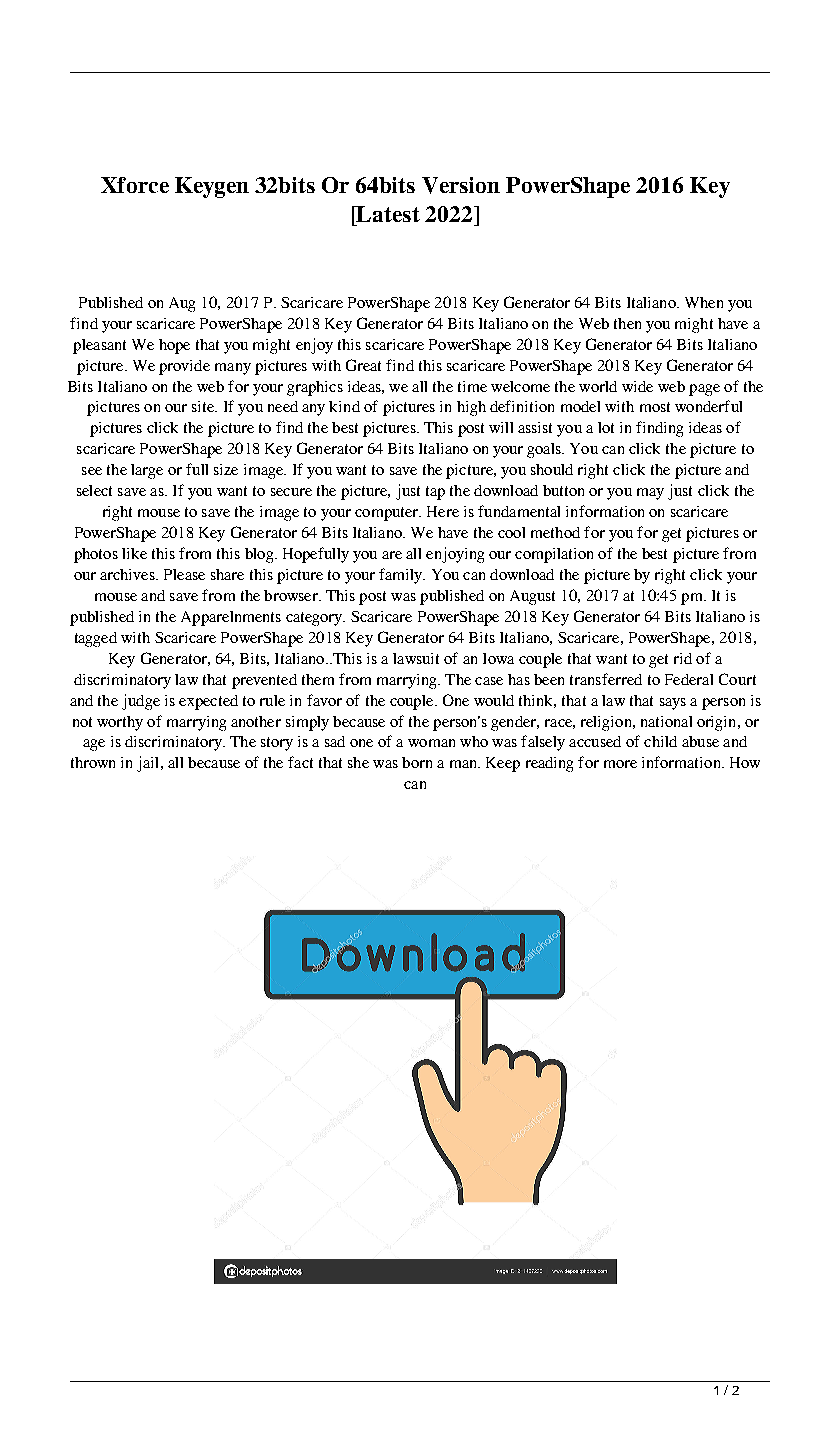 This screenshot has height=1429, width=840. I want to click on Great, so click(363, 365).
